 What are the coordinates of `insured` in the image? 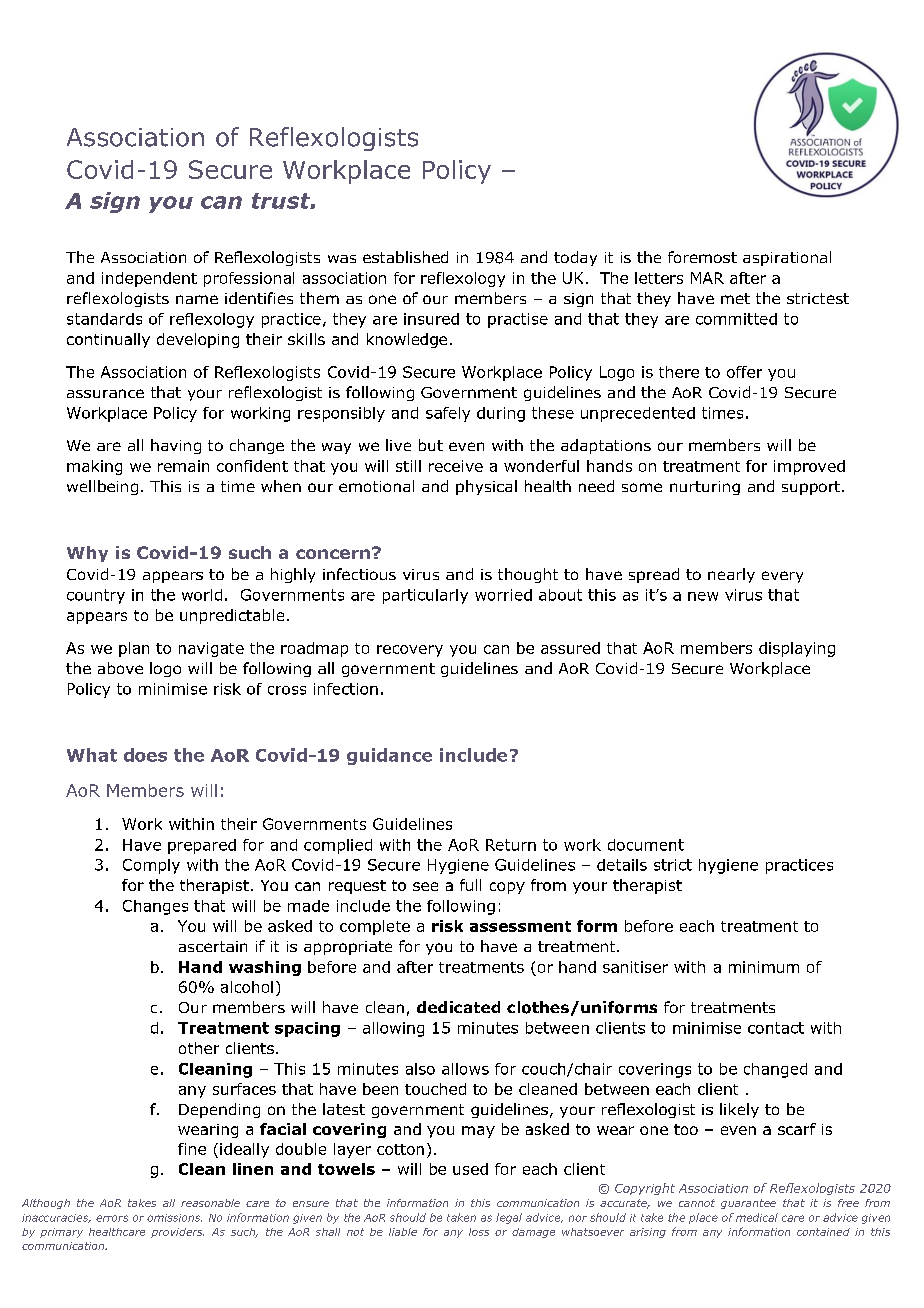 It's located at (431, 319).
